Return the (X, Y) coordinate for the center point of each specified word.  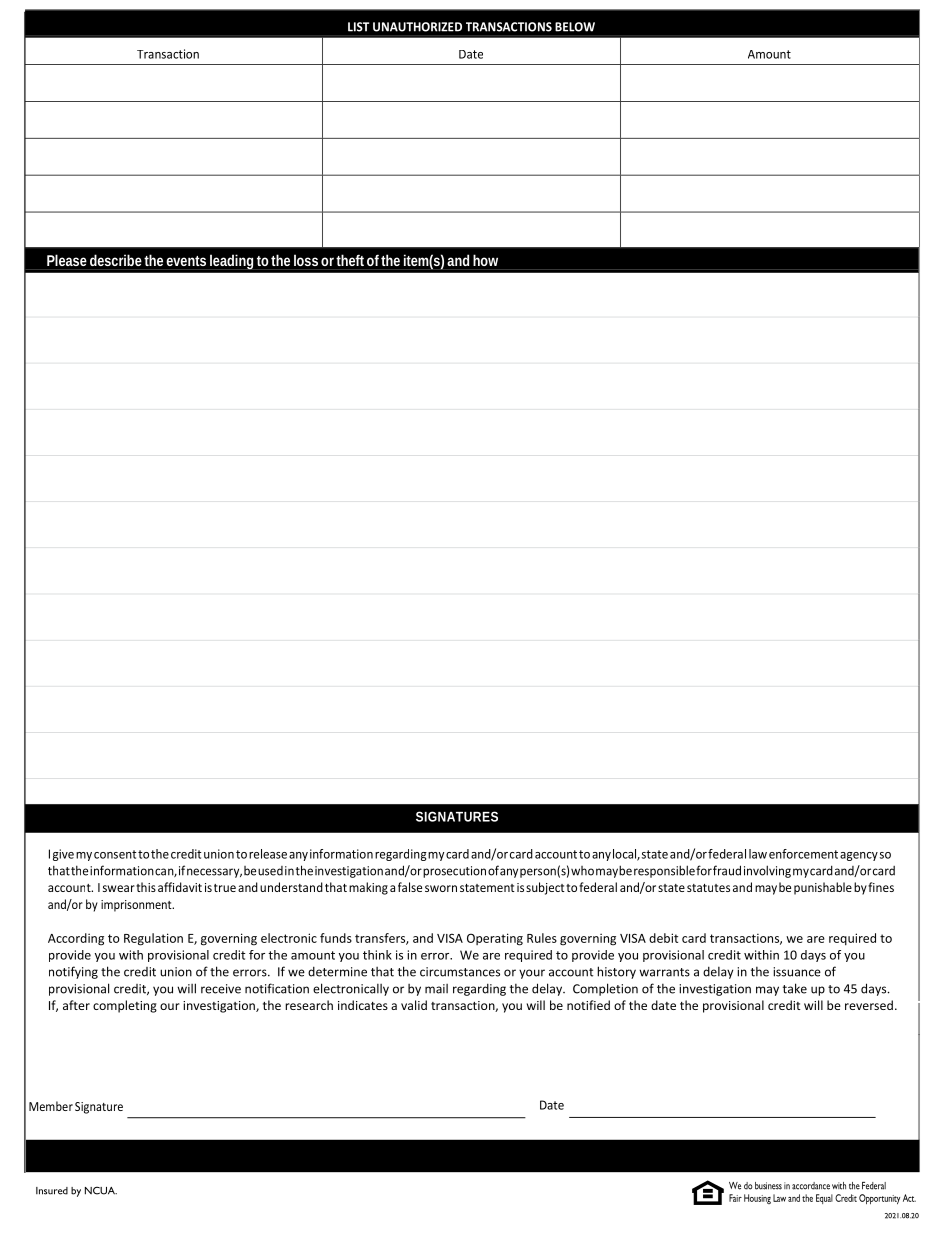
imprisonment (137, 906)
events (186, 261)
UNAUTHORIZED (417, 27)
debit (663, 938)
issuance (797, 972)
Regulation (153, 939)
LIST (358, 27)
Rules (542, 938)
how (485, 260)
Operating (495, 939)
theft (350, 260)
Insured (52, 1191)
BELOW (575, 27)
